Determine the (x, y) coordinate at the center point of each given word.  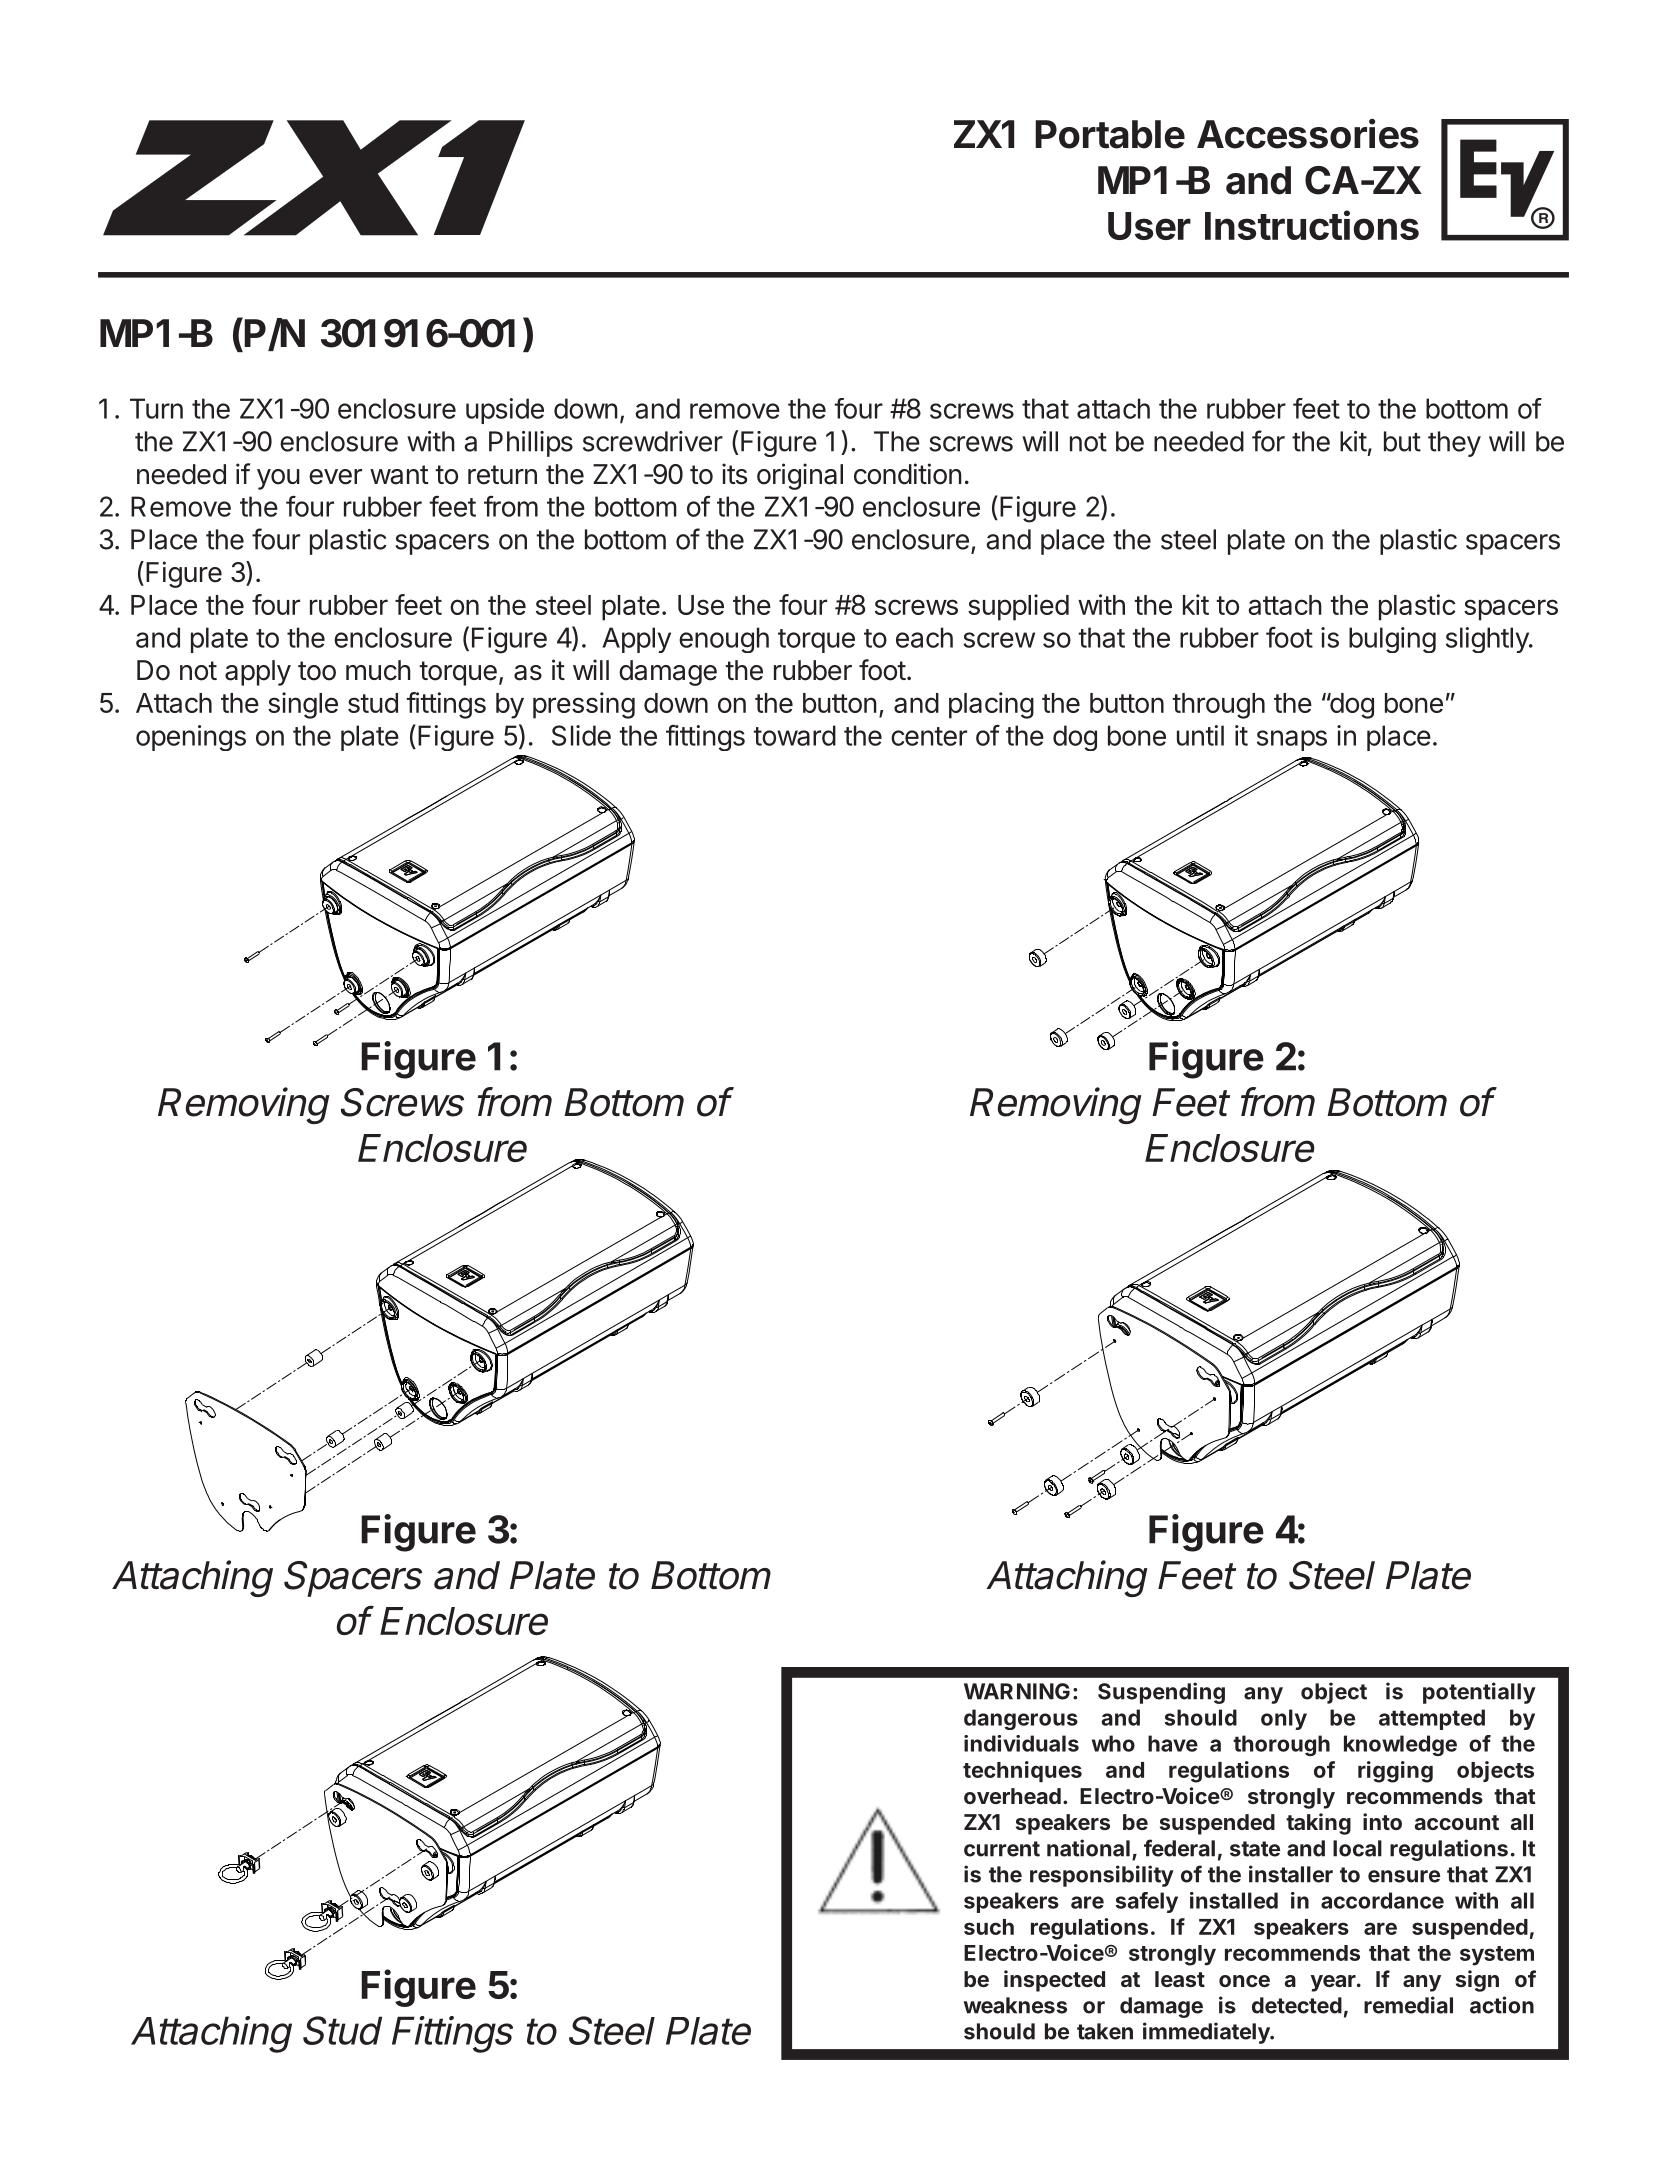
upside (505, 411)
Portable (1110, 134)
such (989, 1927)
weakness (1015, 2005)
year (1334, 1983)
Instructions (1312, 225)
